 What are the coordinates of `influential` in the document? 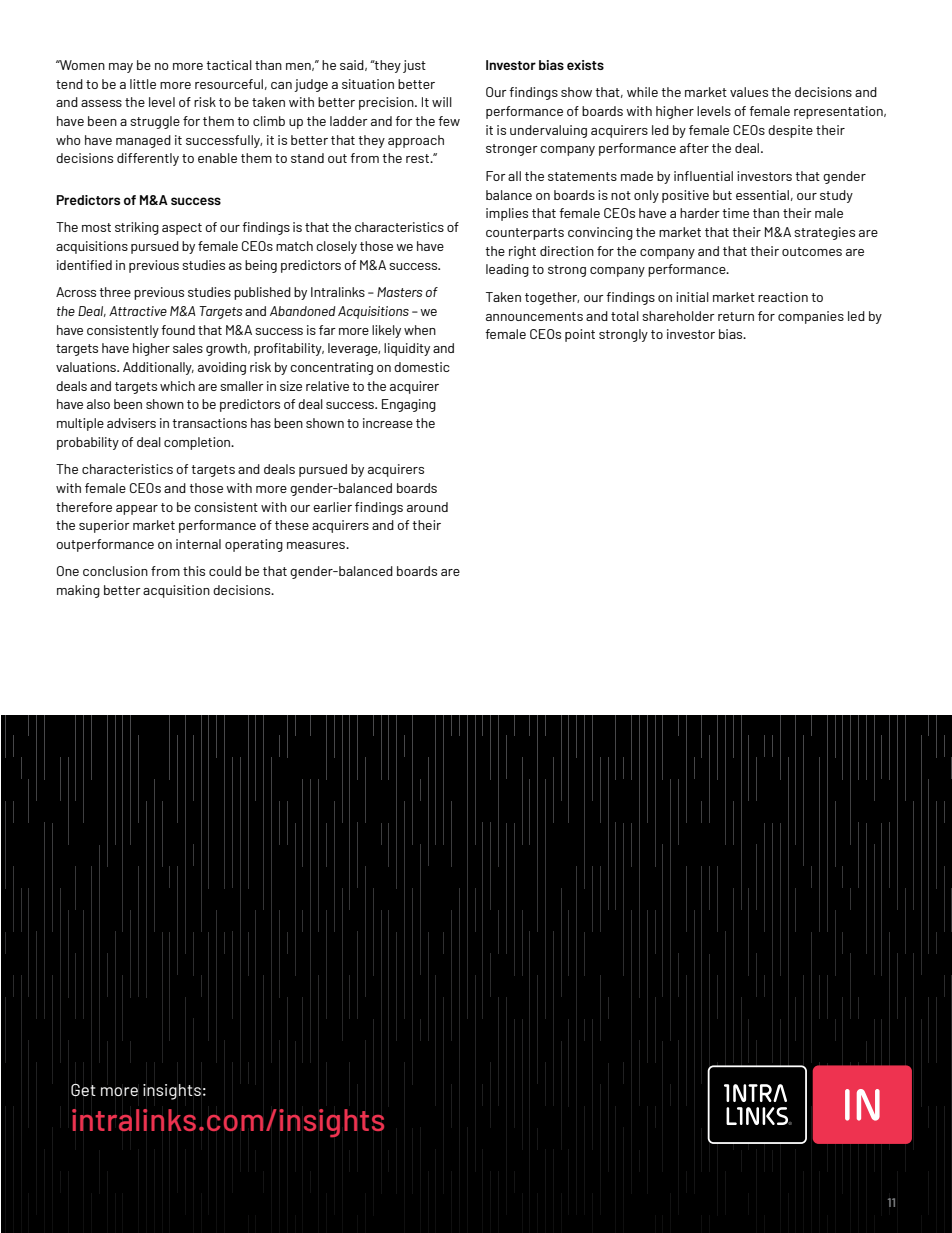 It's located at (703, 176).
